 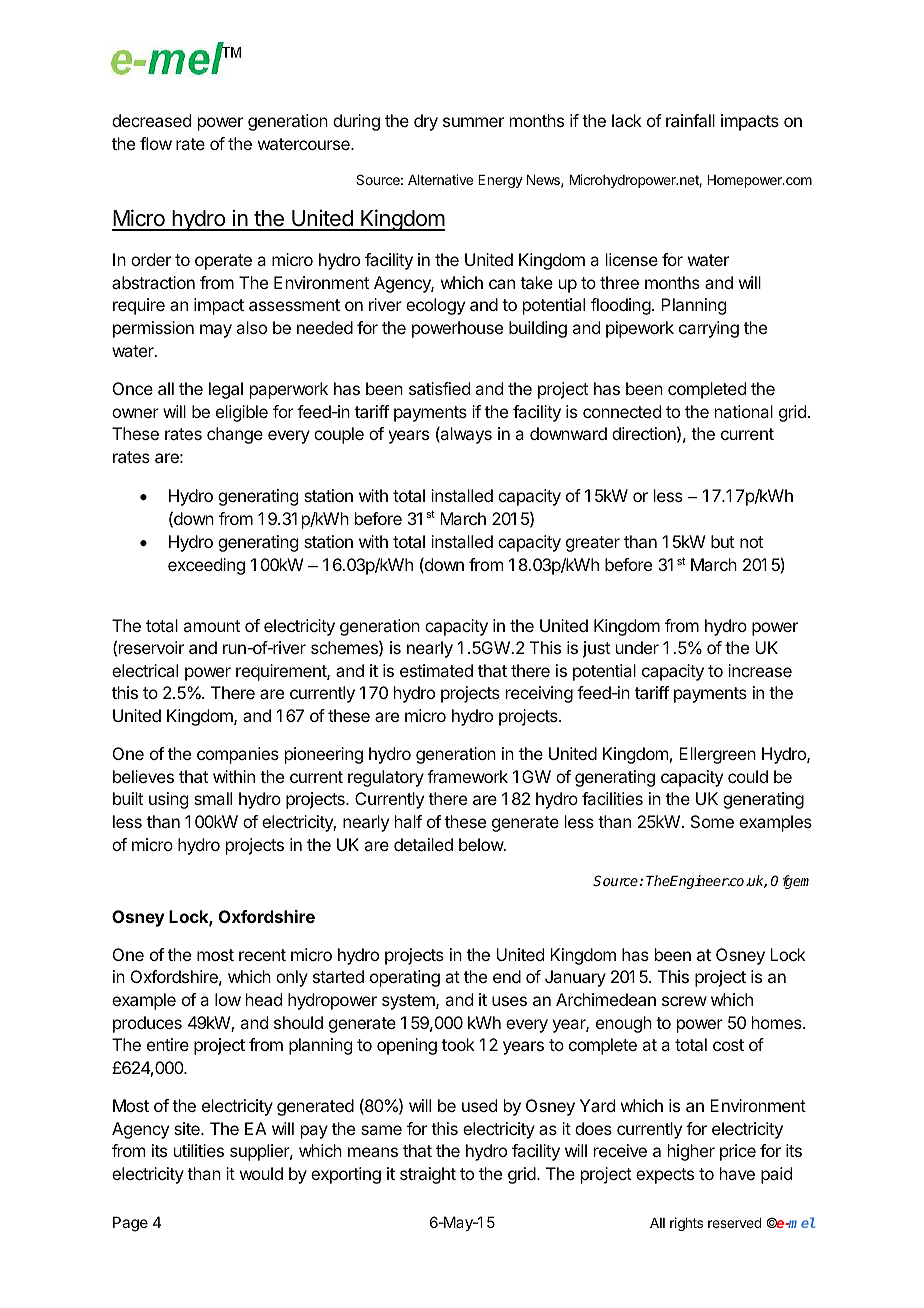 What do you see at coordinates (684, 1001) in the screenshot?
I see `screw` at bounding box center [684, 1001].
